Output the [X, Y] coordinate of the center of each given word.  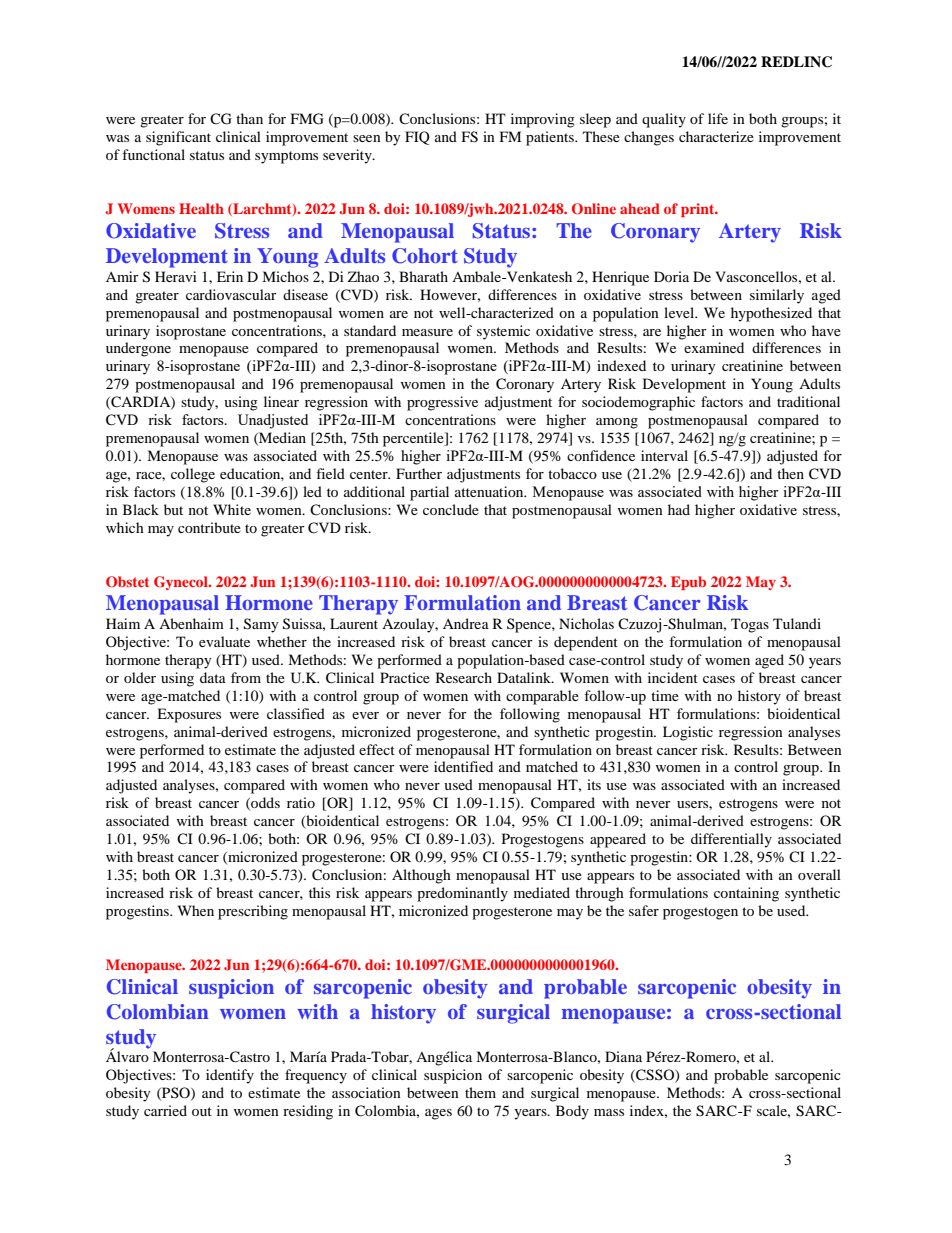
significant [178, 138]
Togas [750, 625]
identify [230, 1076]
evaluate [224, 641]
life [718, 118]
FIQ [417, 138]
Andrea [466, 623]
